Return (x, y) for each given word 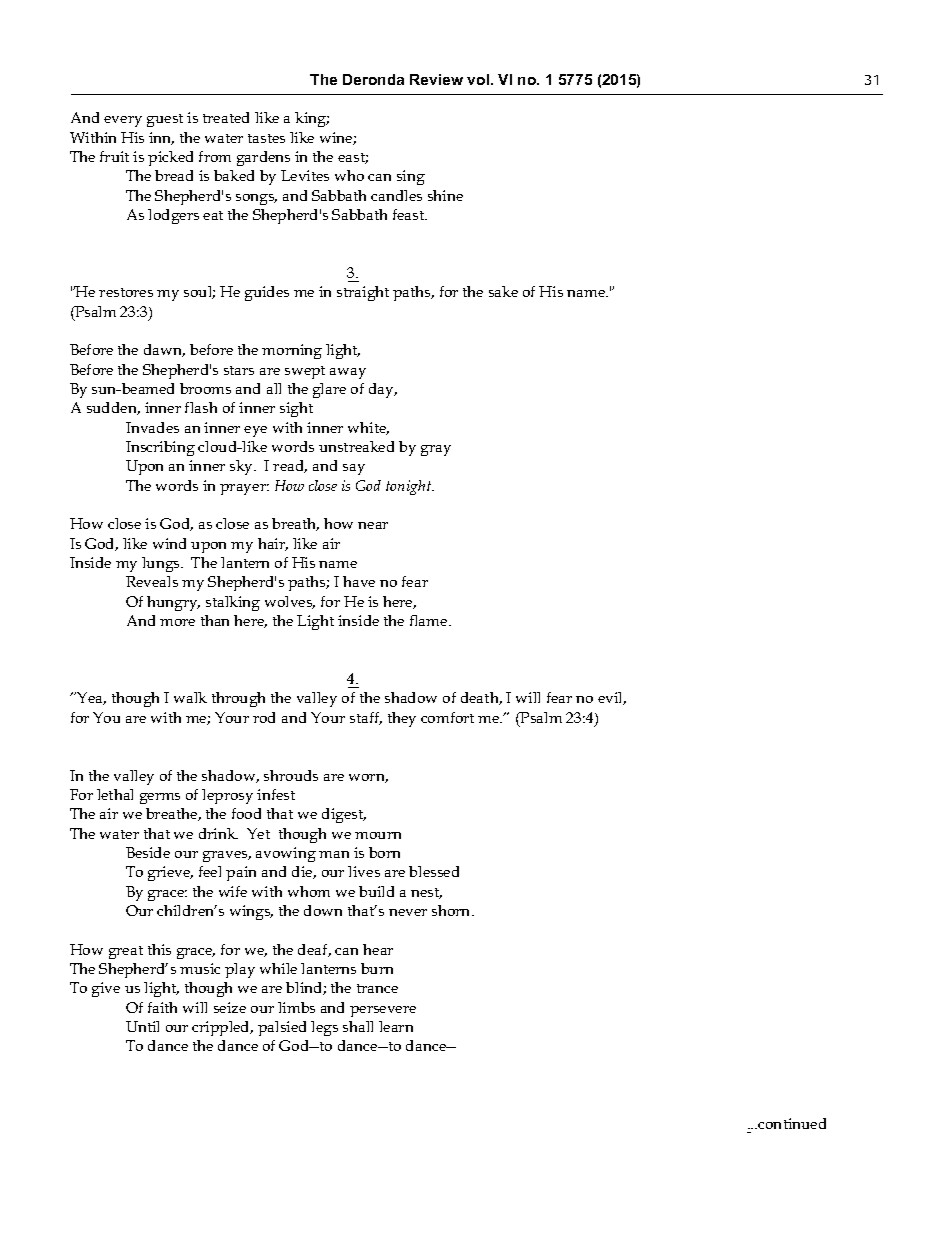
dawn (164, 350)
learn (396, 1026)
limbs (296, 1007)
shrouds (291, 775)
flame (430, 620)
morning (292, 351)
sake (503, 291)
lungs (162, 564)
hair (273, 544)
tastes (266, 138)
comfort (447, 717)
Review (436, 79)
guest (165, 120)
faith (162, 1007)
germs (160, 798)
